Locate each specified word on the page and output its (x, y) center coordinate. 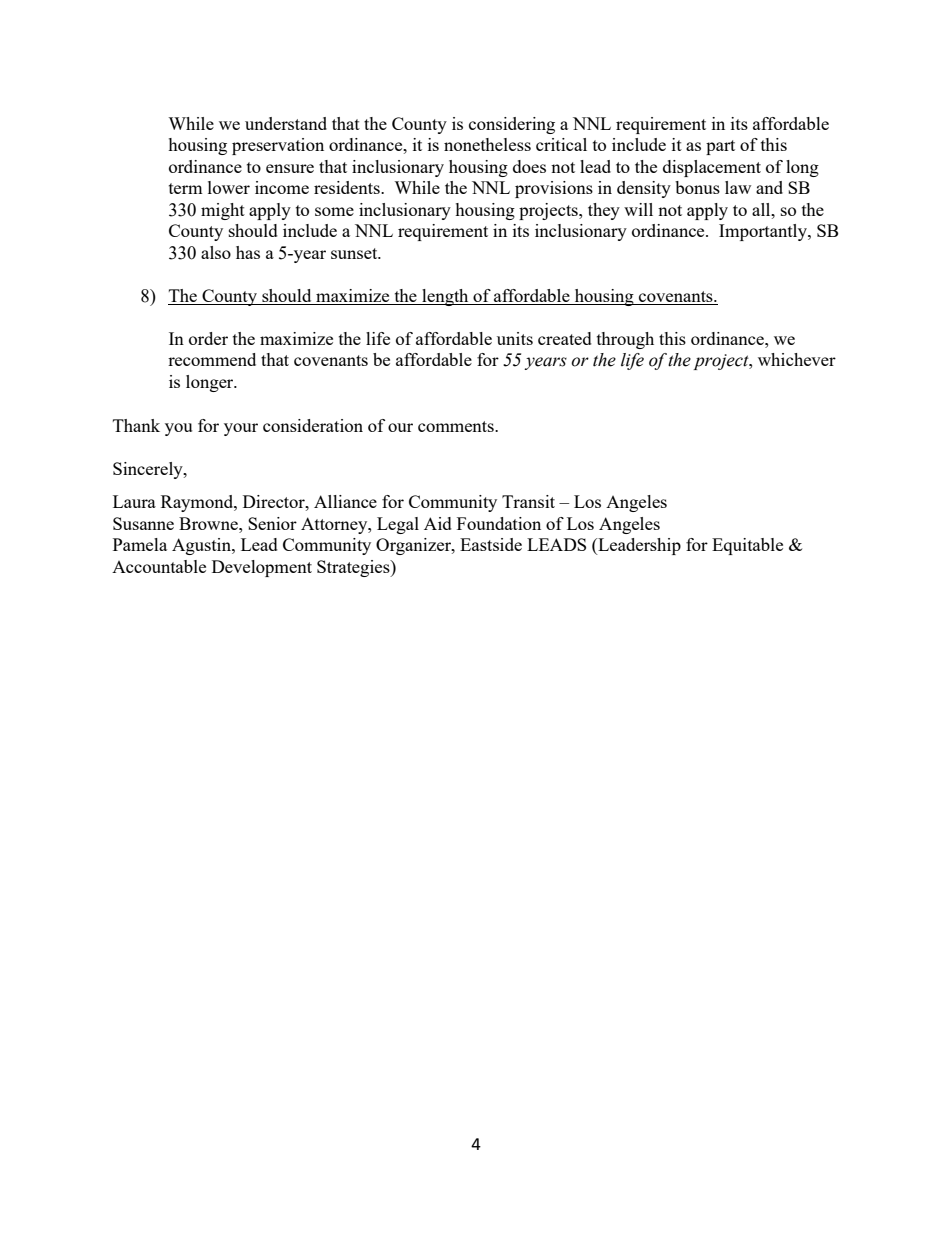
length (445, 297)
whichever (797, 359)
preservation (278, 146)
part (720, 147)
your (241, 429)
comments (457, 426)
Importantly (764, 232)
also (216, 252)
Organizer (414, 546)
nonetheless (487, 144)
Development (262, 568)
